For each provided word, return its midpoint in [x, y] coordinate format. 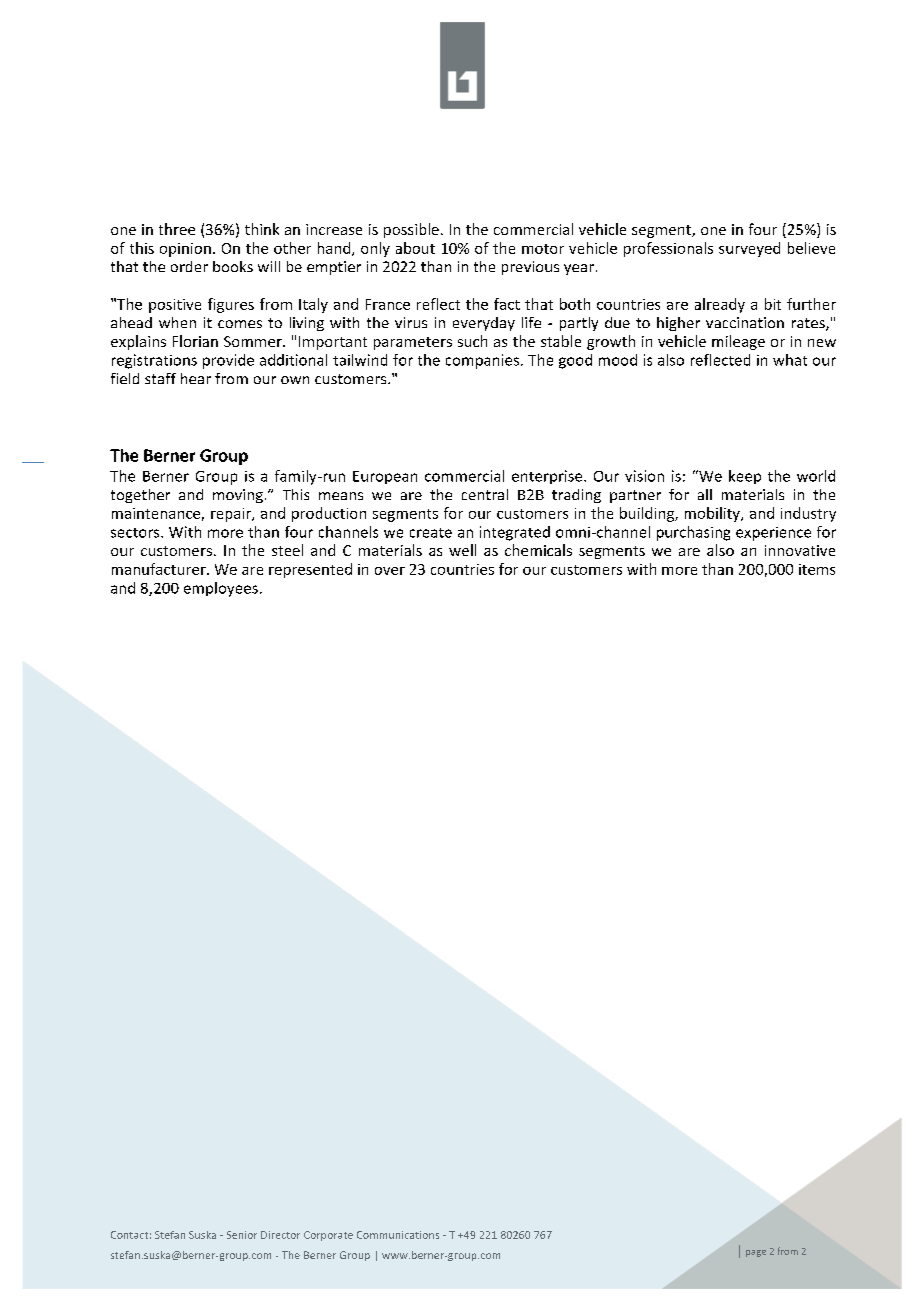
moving [238, 496]
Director [280, 1235]
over [390, 571]
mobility [713, 514]
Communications [398, 1235]
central [485, 494]
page [756, 1253]
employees [221, 589]
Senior [242, 1235]
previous [530, 268]
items [817, 569]
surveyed [749, 249]
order [189, 266]
